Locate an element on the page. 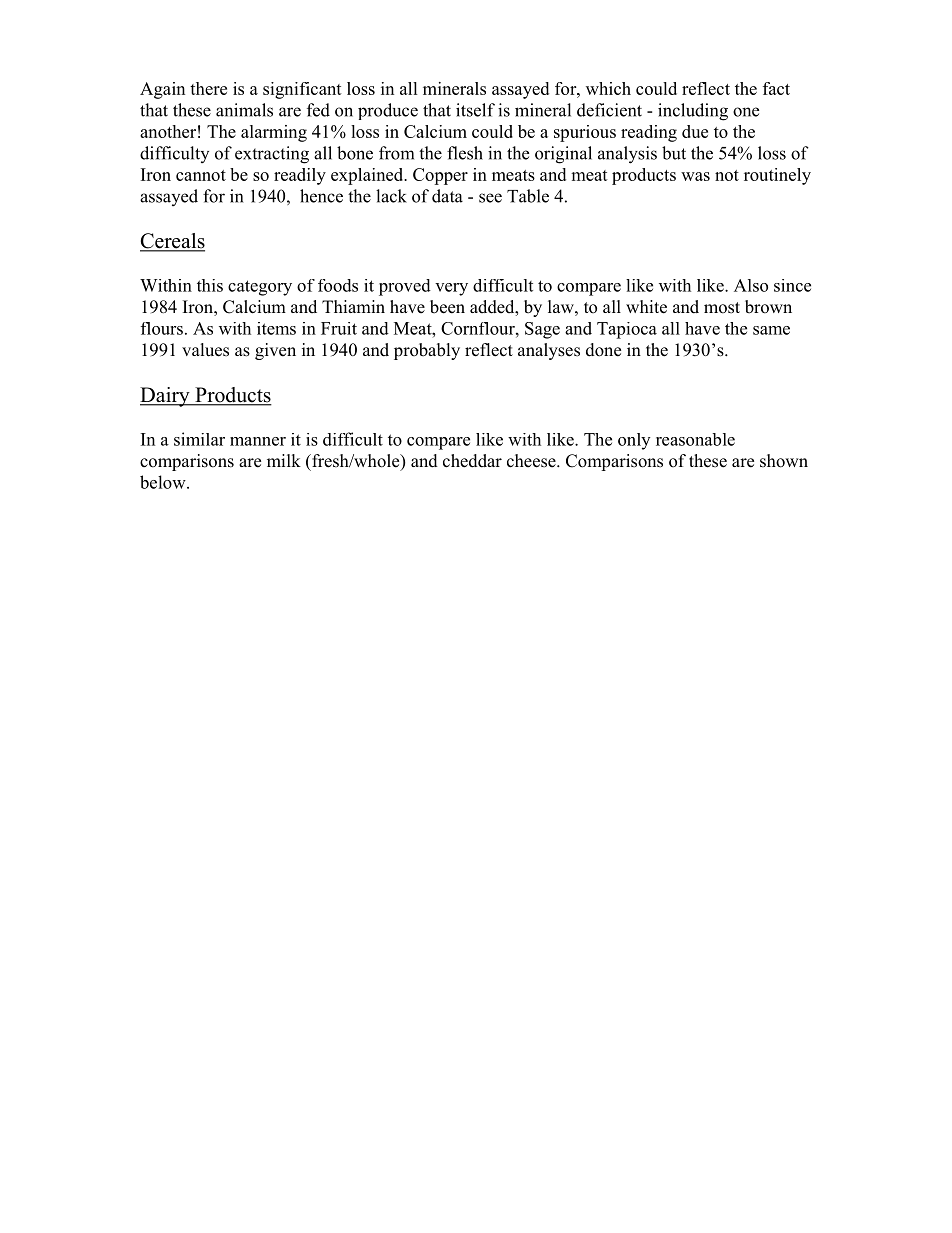 The image size is (952, 1233). most is located at coordinates (722, 308).
